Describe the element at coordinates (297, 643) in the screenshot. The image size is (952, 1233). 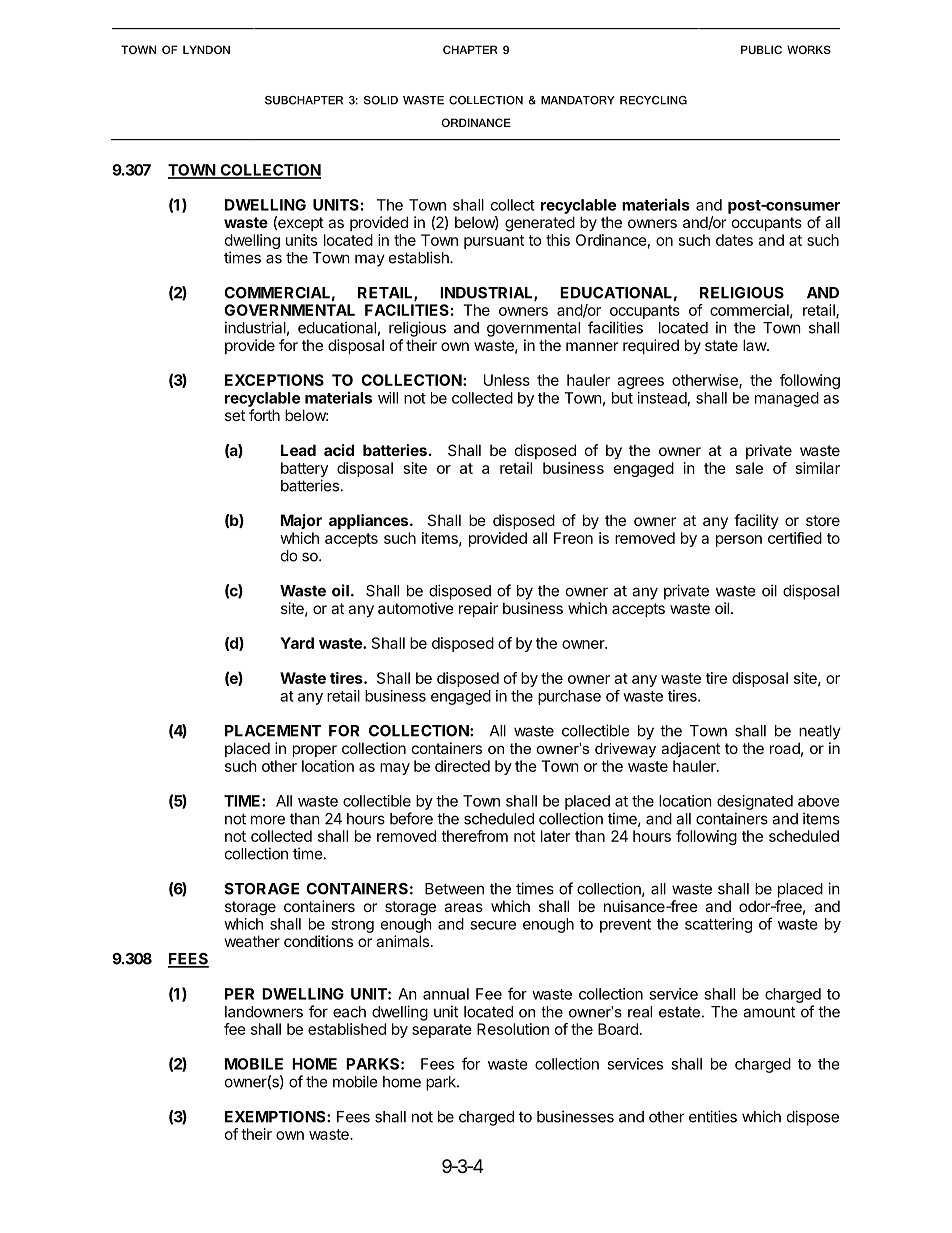
I see `Yard` at that location.
